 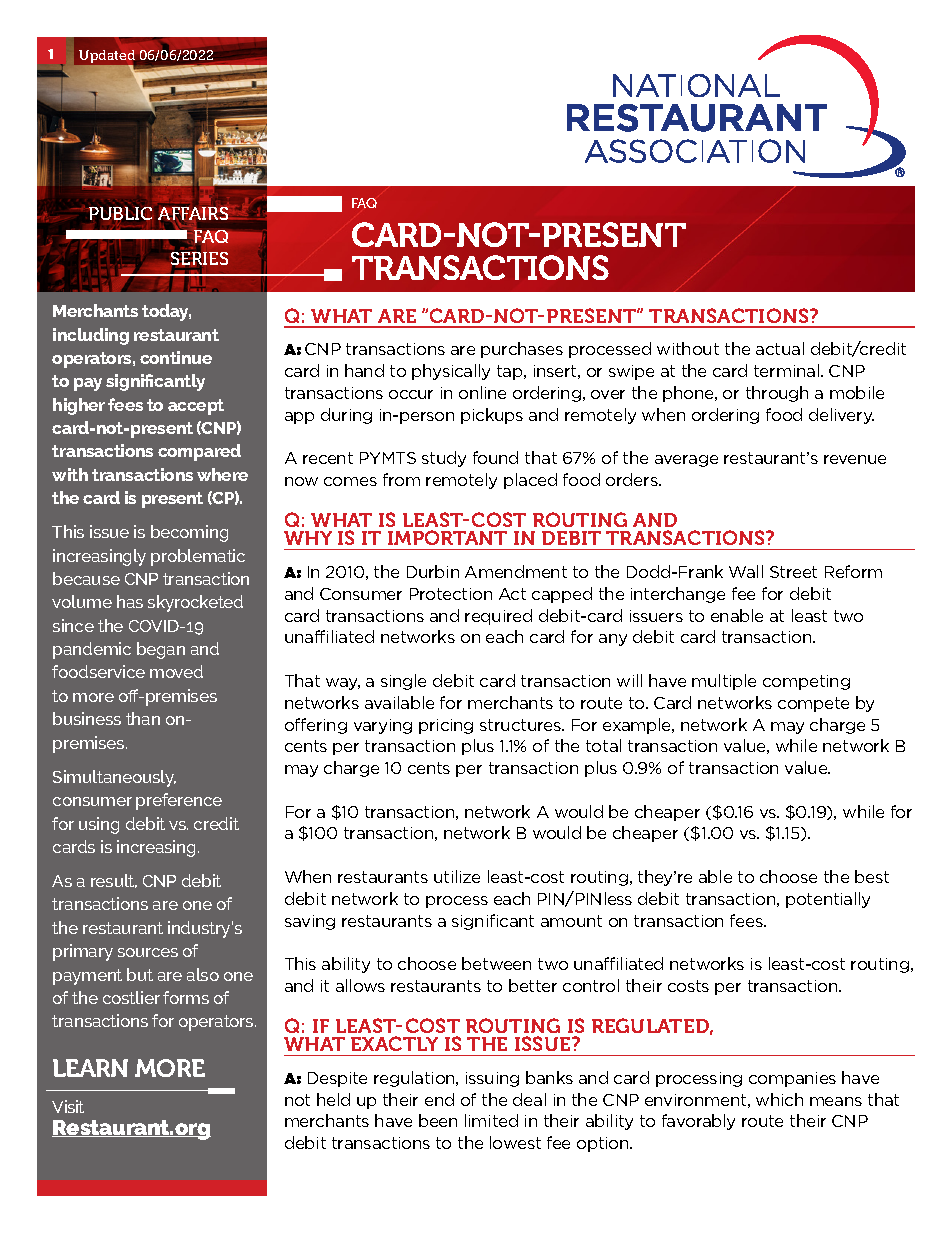 I want to click on which, so click(x=779, y=1099).
